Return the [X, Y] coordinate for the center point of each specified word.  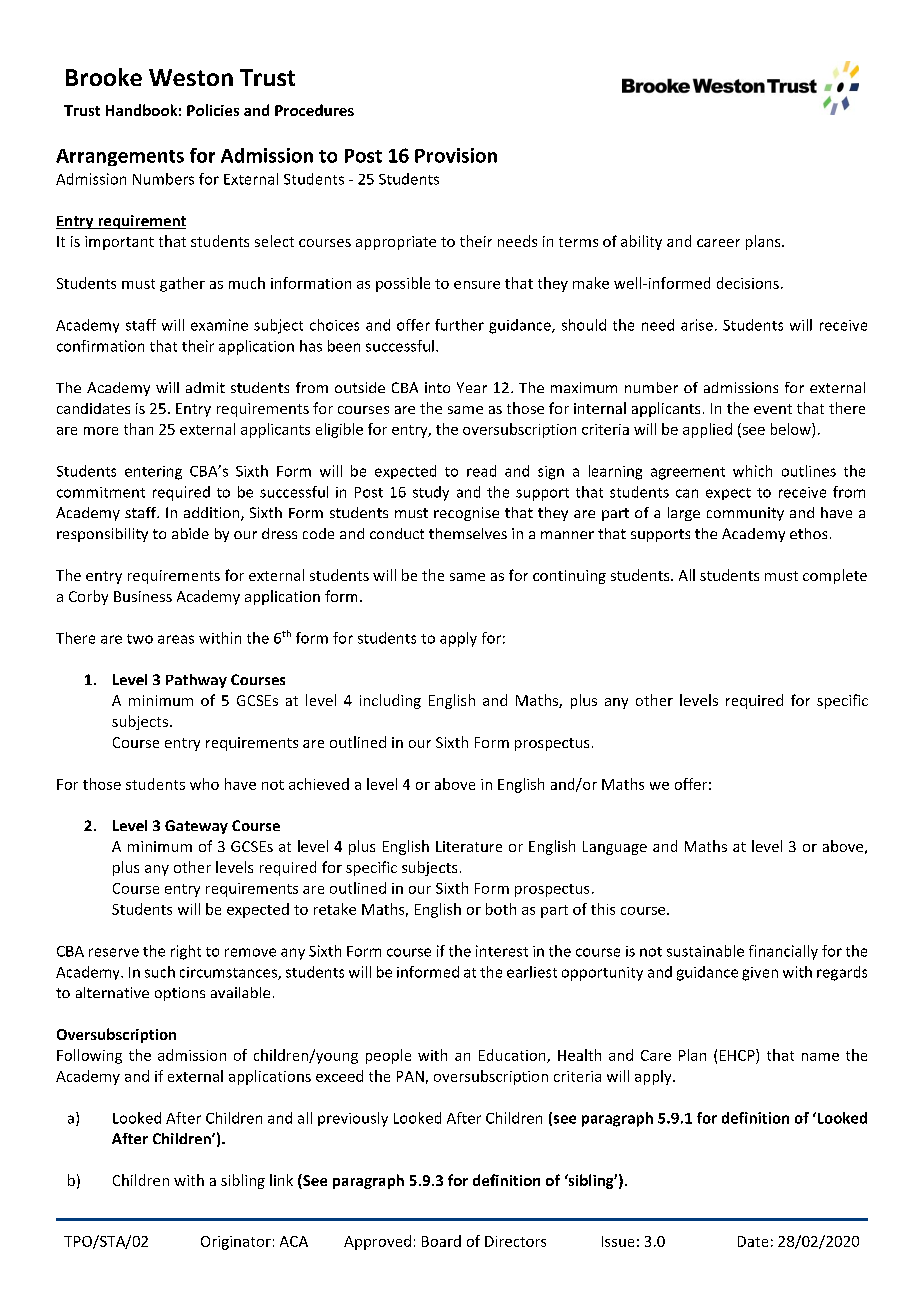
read [481, 471]
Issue [618, 1241]
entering [153, 473]
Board [441, 1241]
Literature [469, 846]
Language [615, 848]
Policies [213, 110]
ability [641, 242]
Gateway [196, 827]
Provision [456, 155]
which [752, 471]
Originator [236, 1243]
